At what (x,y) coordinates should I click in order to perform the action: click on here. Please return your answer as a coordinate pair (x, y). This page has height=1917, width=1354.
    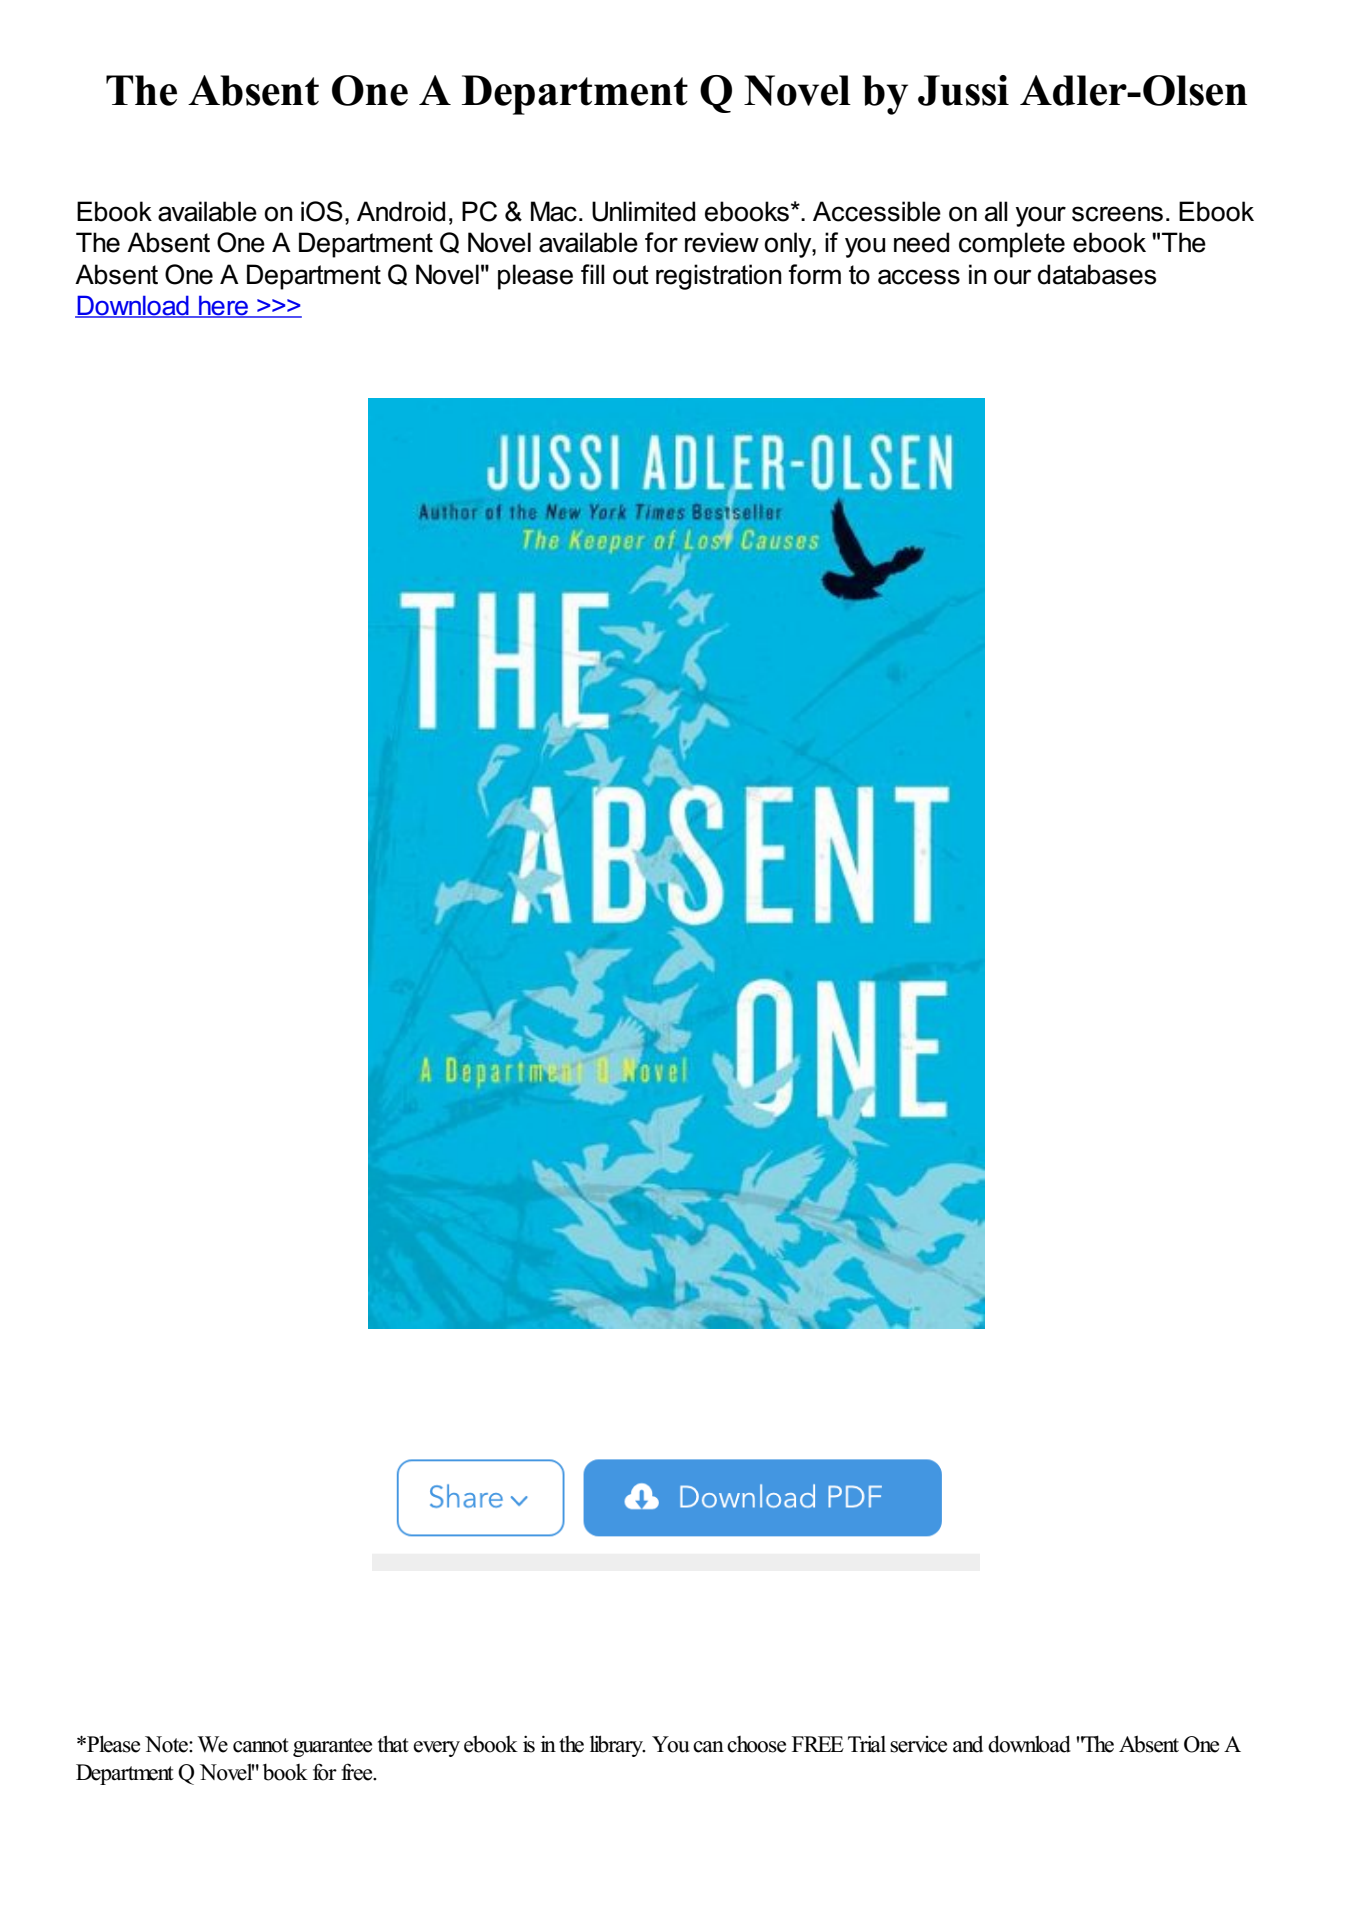
    Looking at the image, I should click on (223, 306).
